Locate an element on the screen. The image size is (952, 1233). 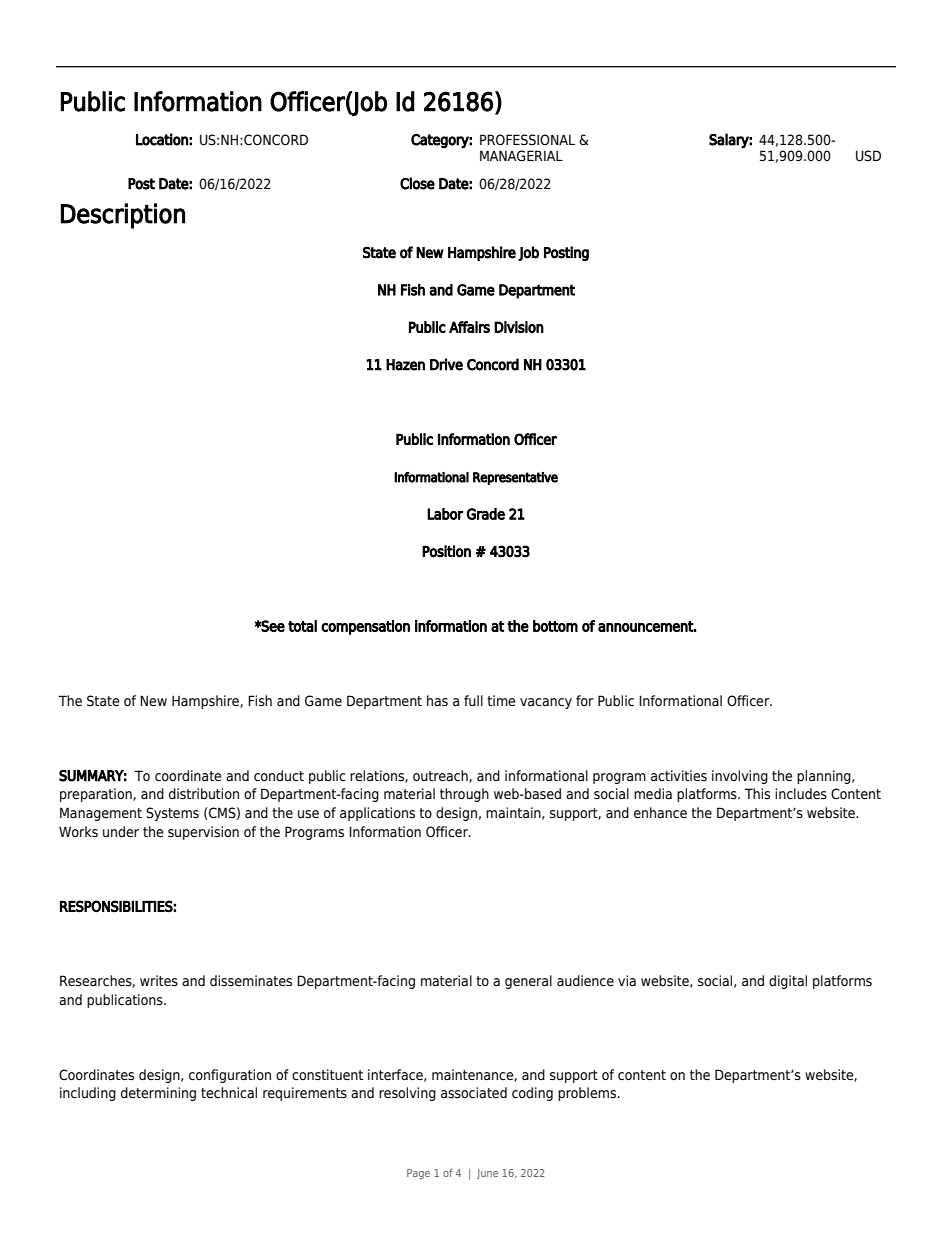
USD is located at coordinates (868, 156).
